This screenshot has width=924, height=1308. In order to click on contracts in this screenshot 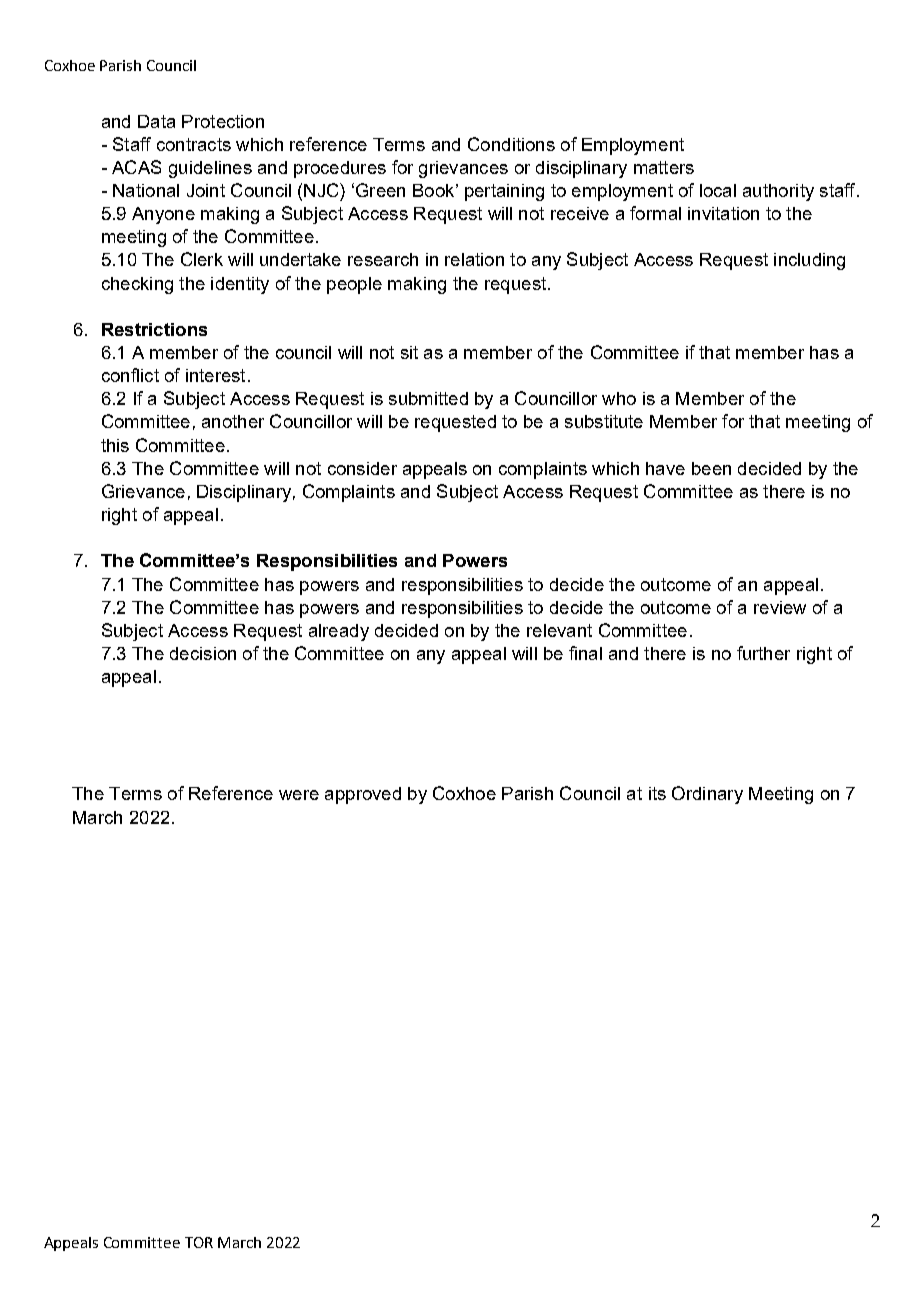, I will do `click(194, 144)`.
